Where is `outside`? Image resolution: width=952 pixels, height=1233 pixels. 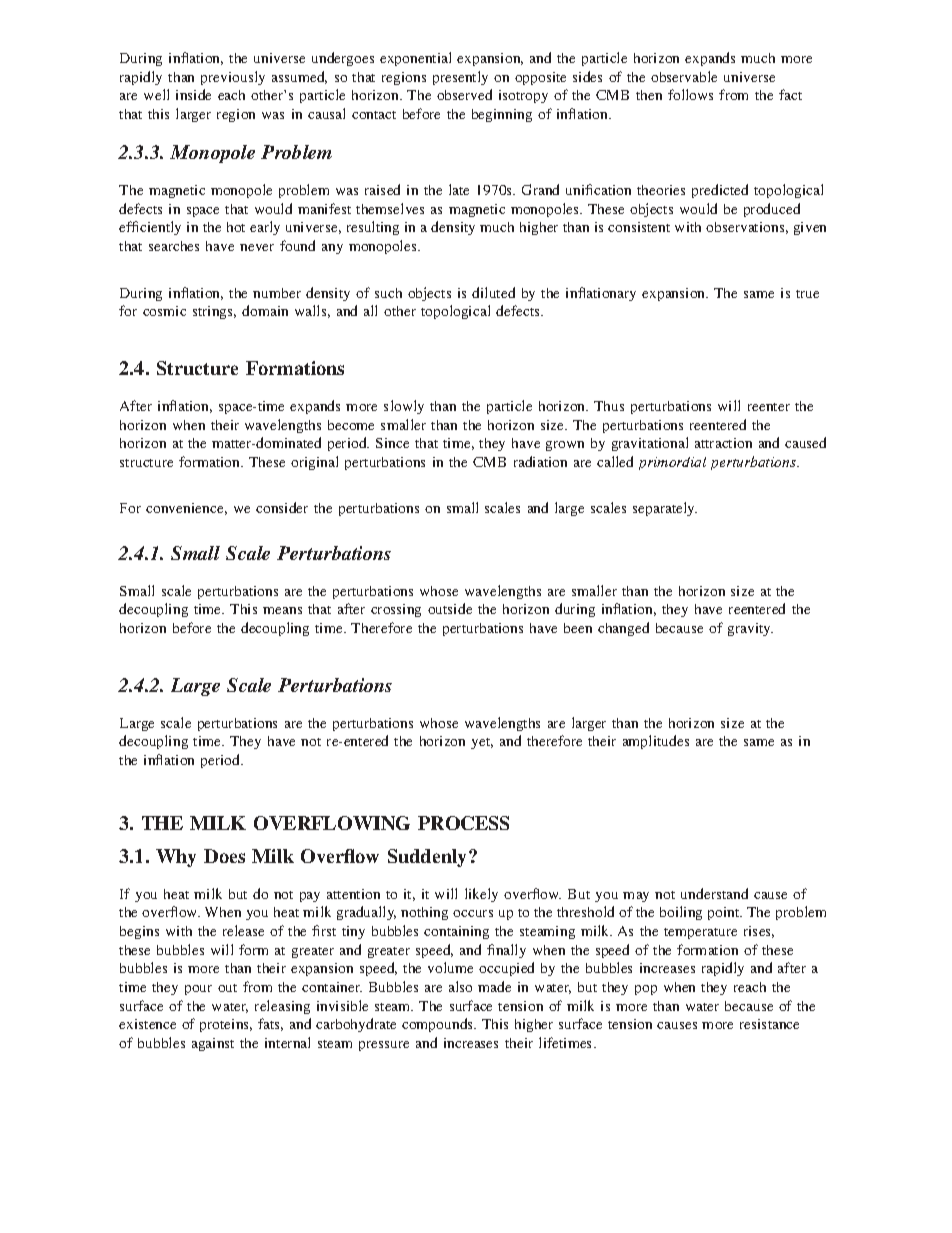
outside is located at coordinates (450, 608).
